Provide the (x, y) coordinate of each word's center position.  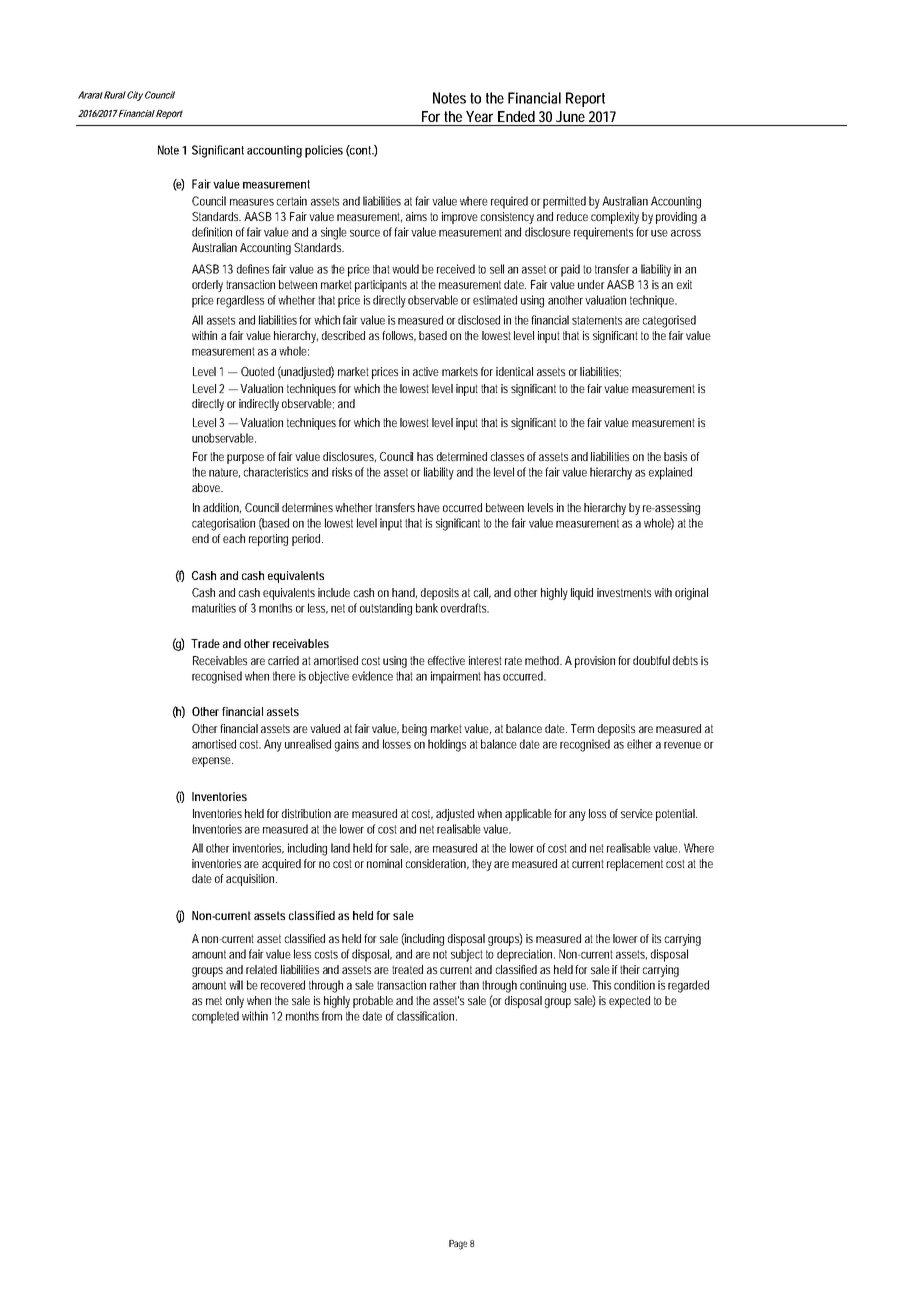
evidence (372, 676)
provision (597, 662)
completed (215, 1017)
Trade (205, 643)
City (134, 96)
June (570, 116)
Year (479, 116)
